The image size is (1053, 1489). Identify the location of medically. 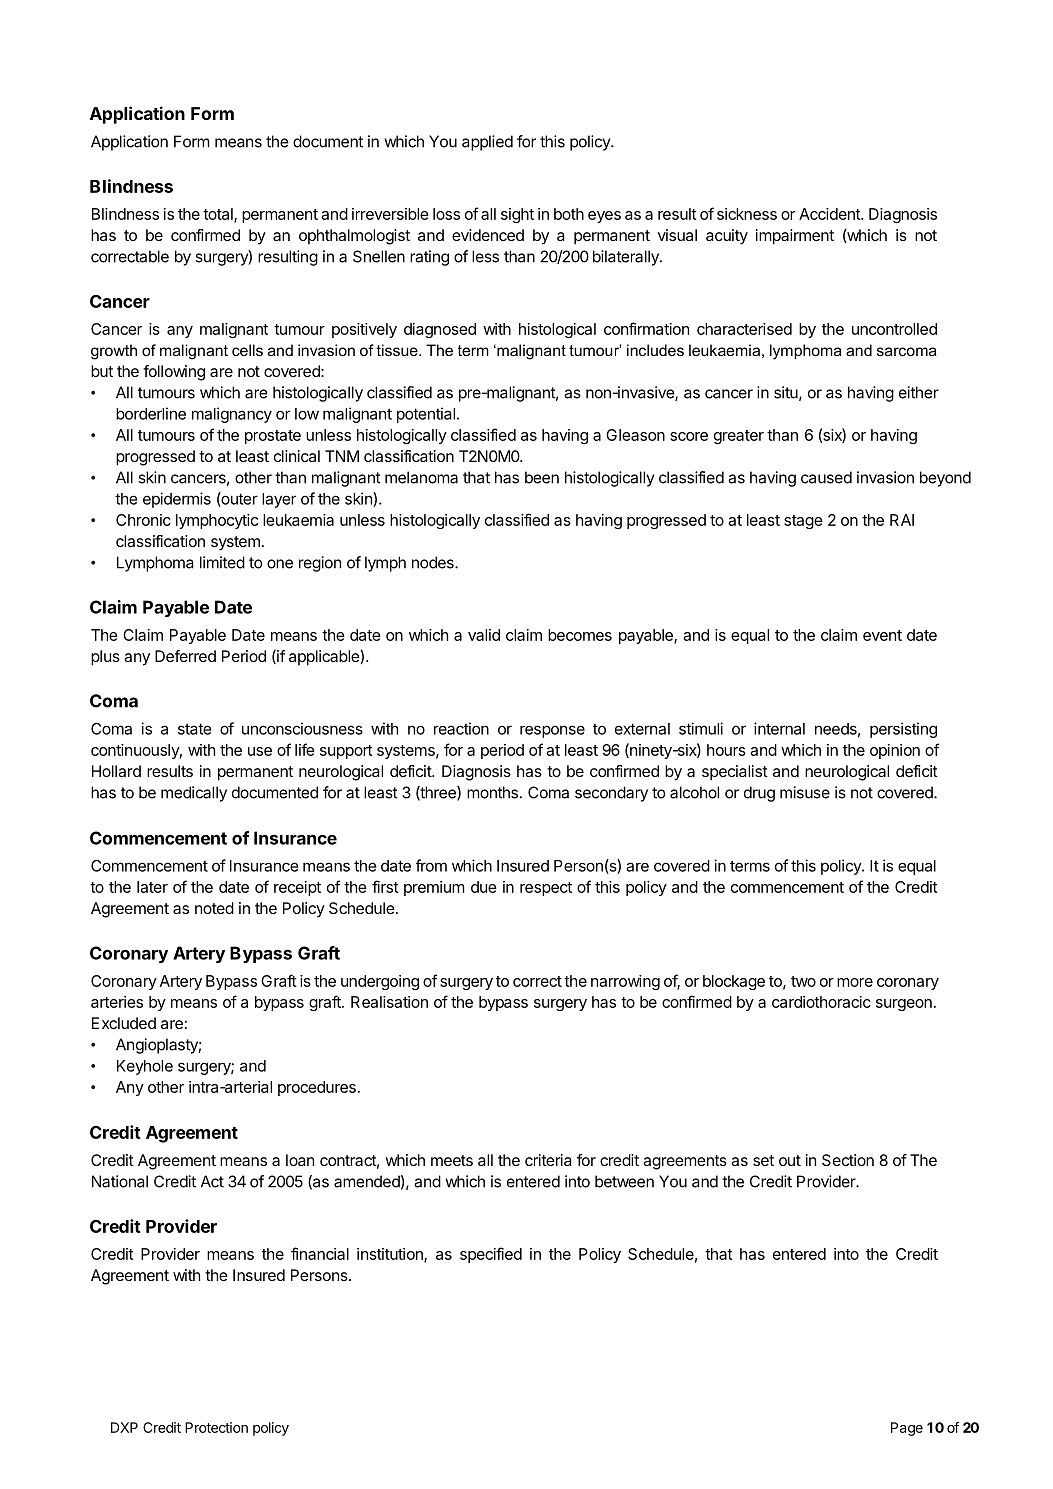
(194, 794).
